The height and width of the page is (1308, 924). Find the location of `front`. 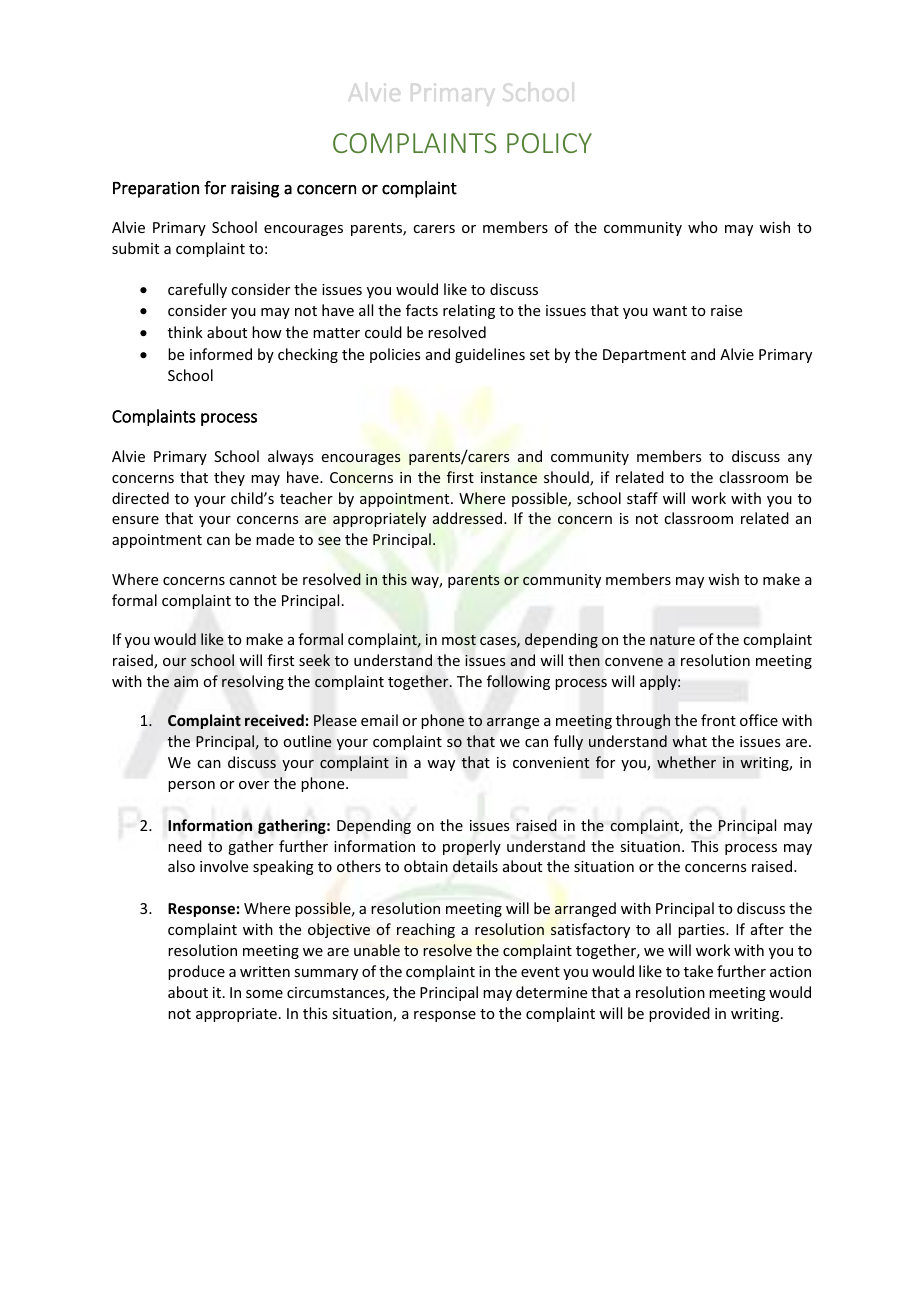

front is located at coordinates (718, 720).
